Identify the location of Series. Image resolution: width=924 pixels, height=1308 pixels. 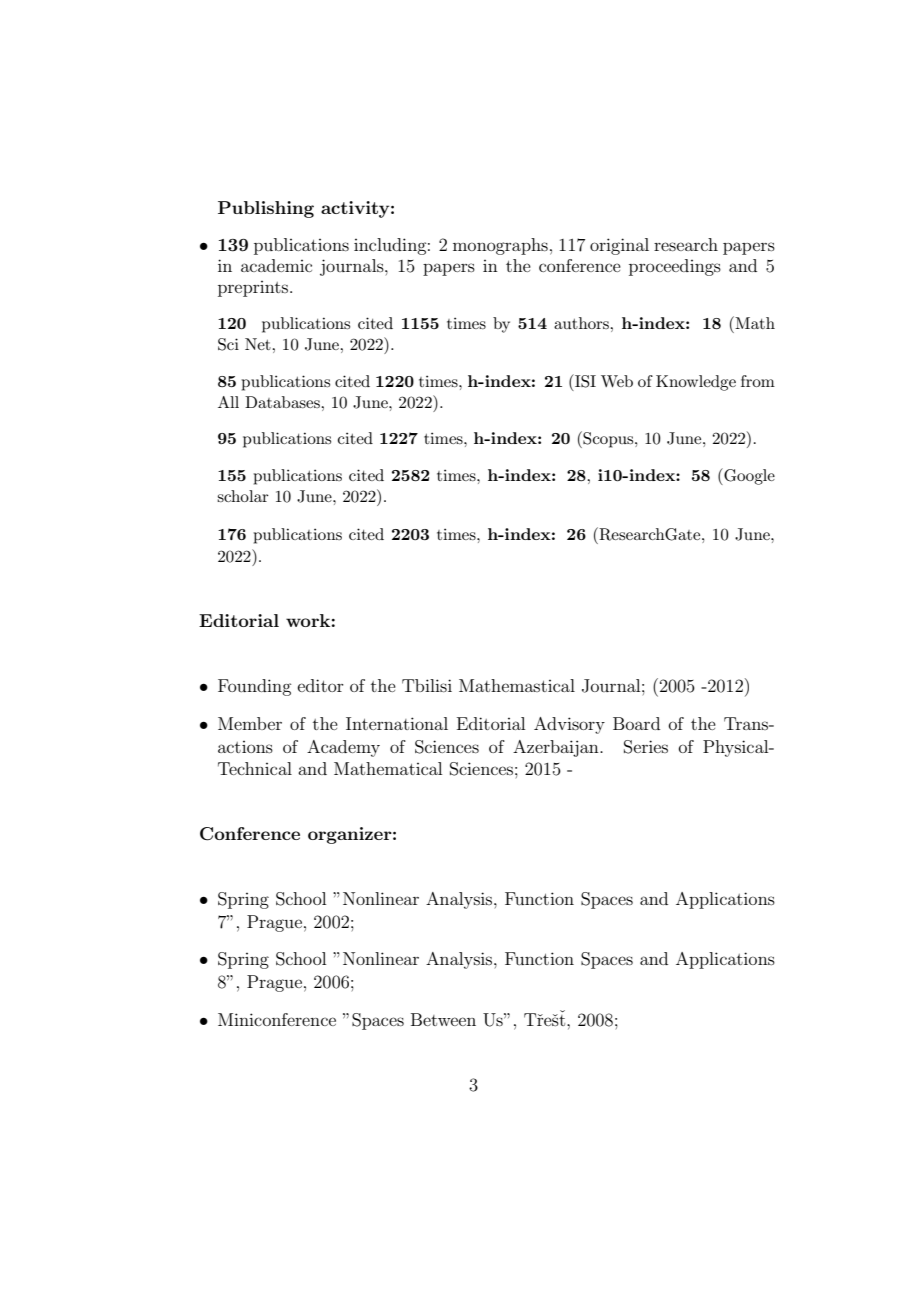
(646, 747).
